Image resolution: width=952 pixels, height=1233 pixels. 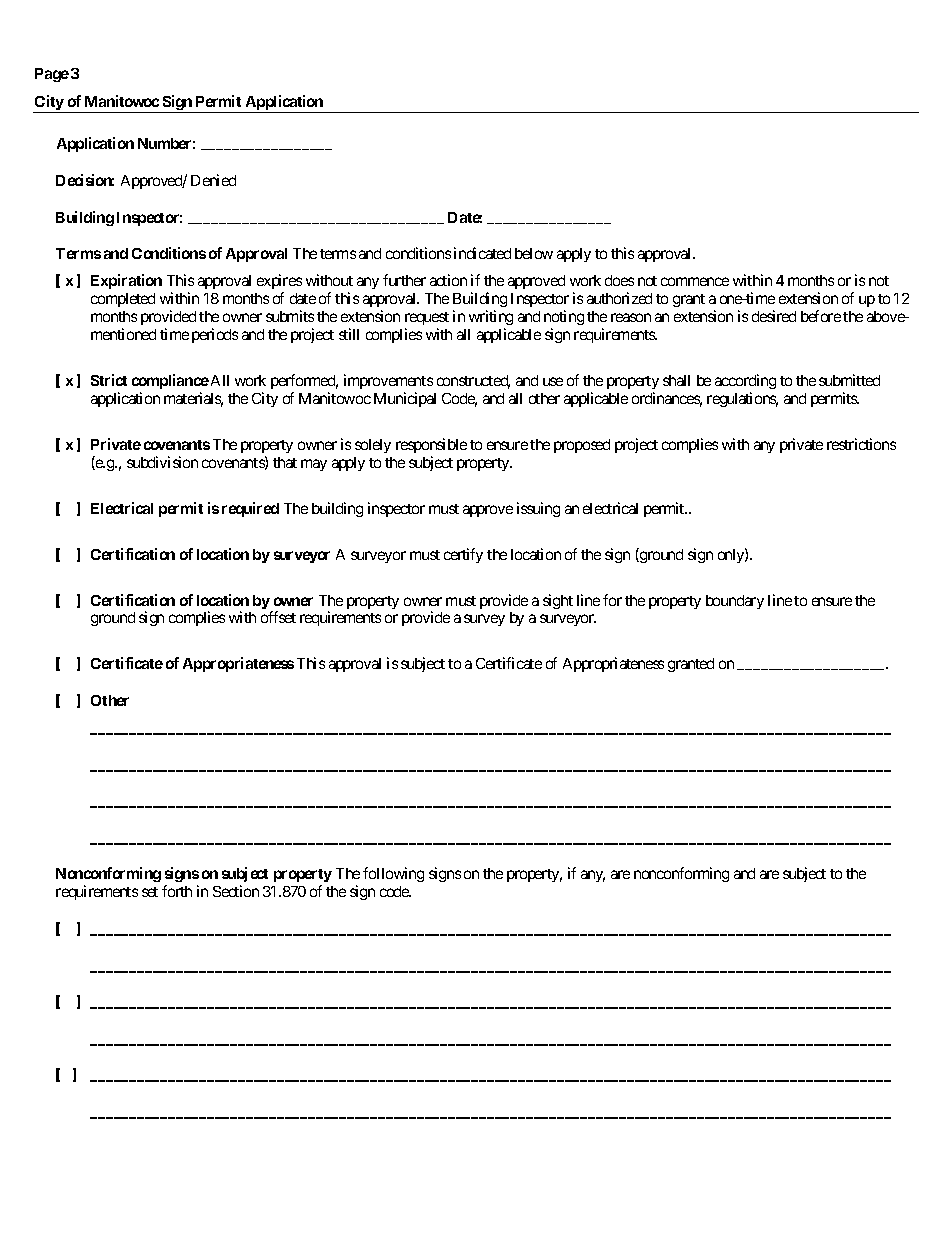 I want to click on indicated, so click(x=482, y=253).
